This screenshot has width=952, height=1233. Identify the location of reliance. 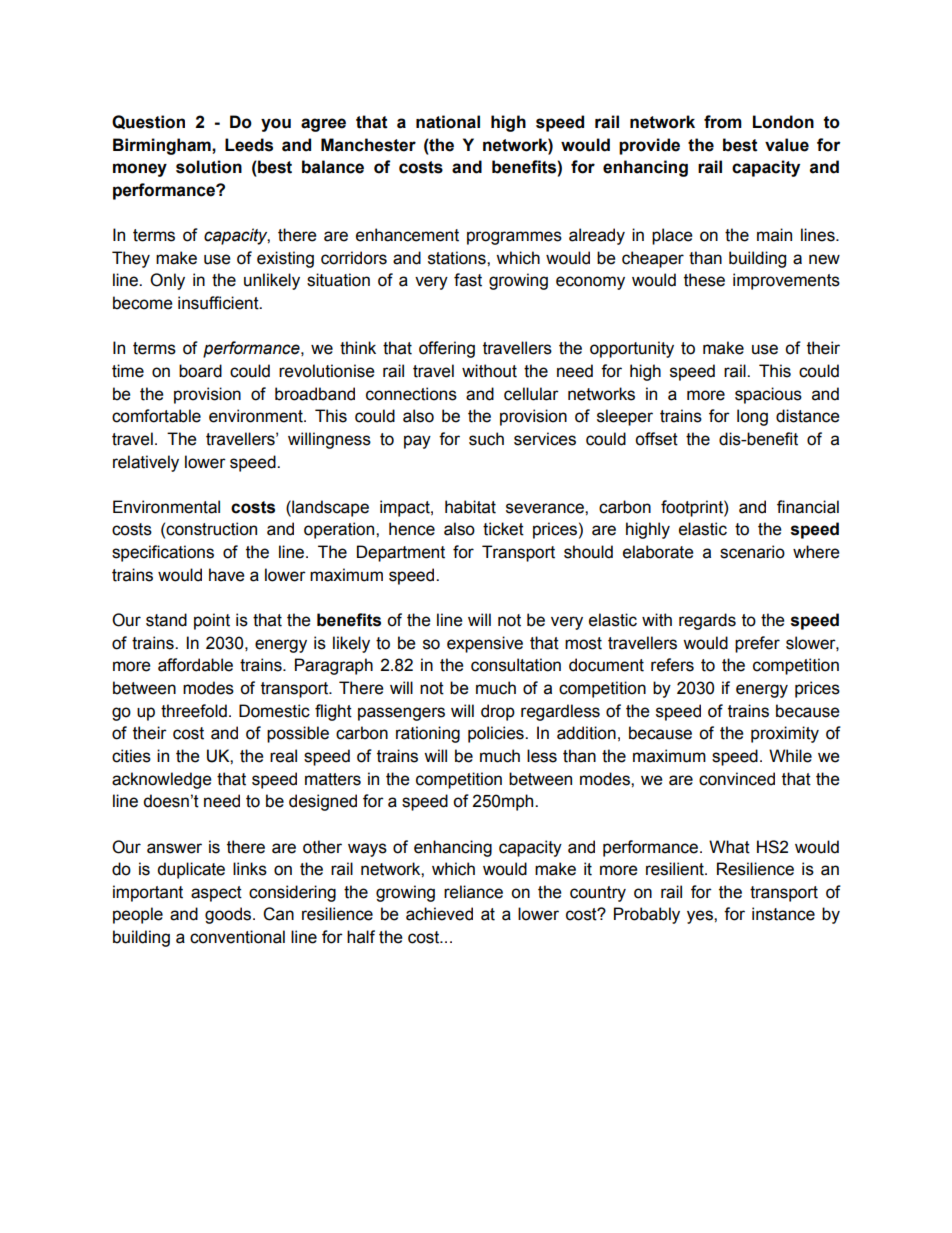
(473, 892).
